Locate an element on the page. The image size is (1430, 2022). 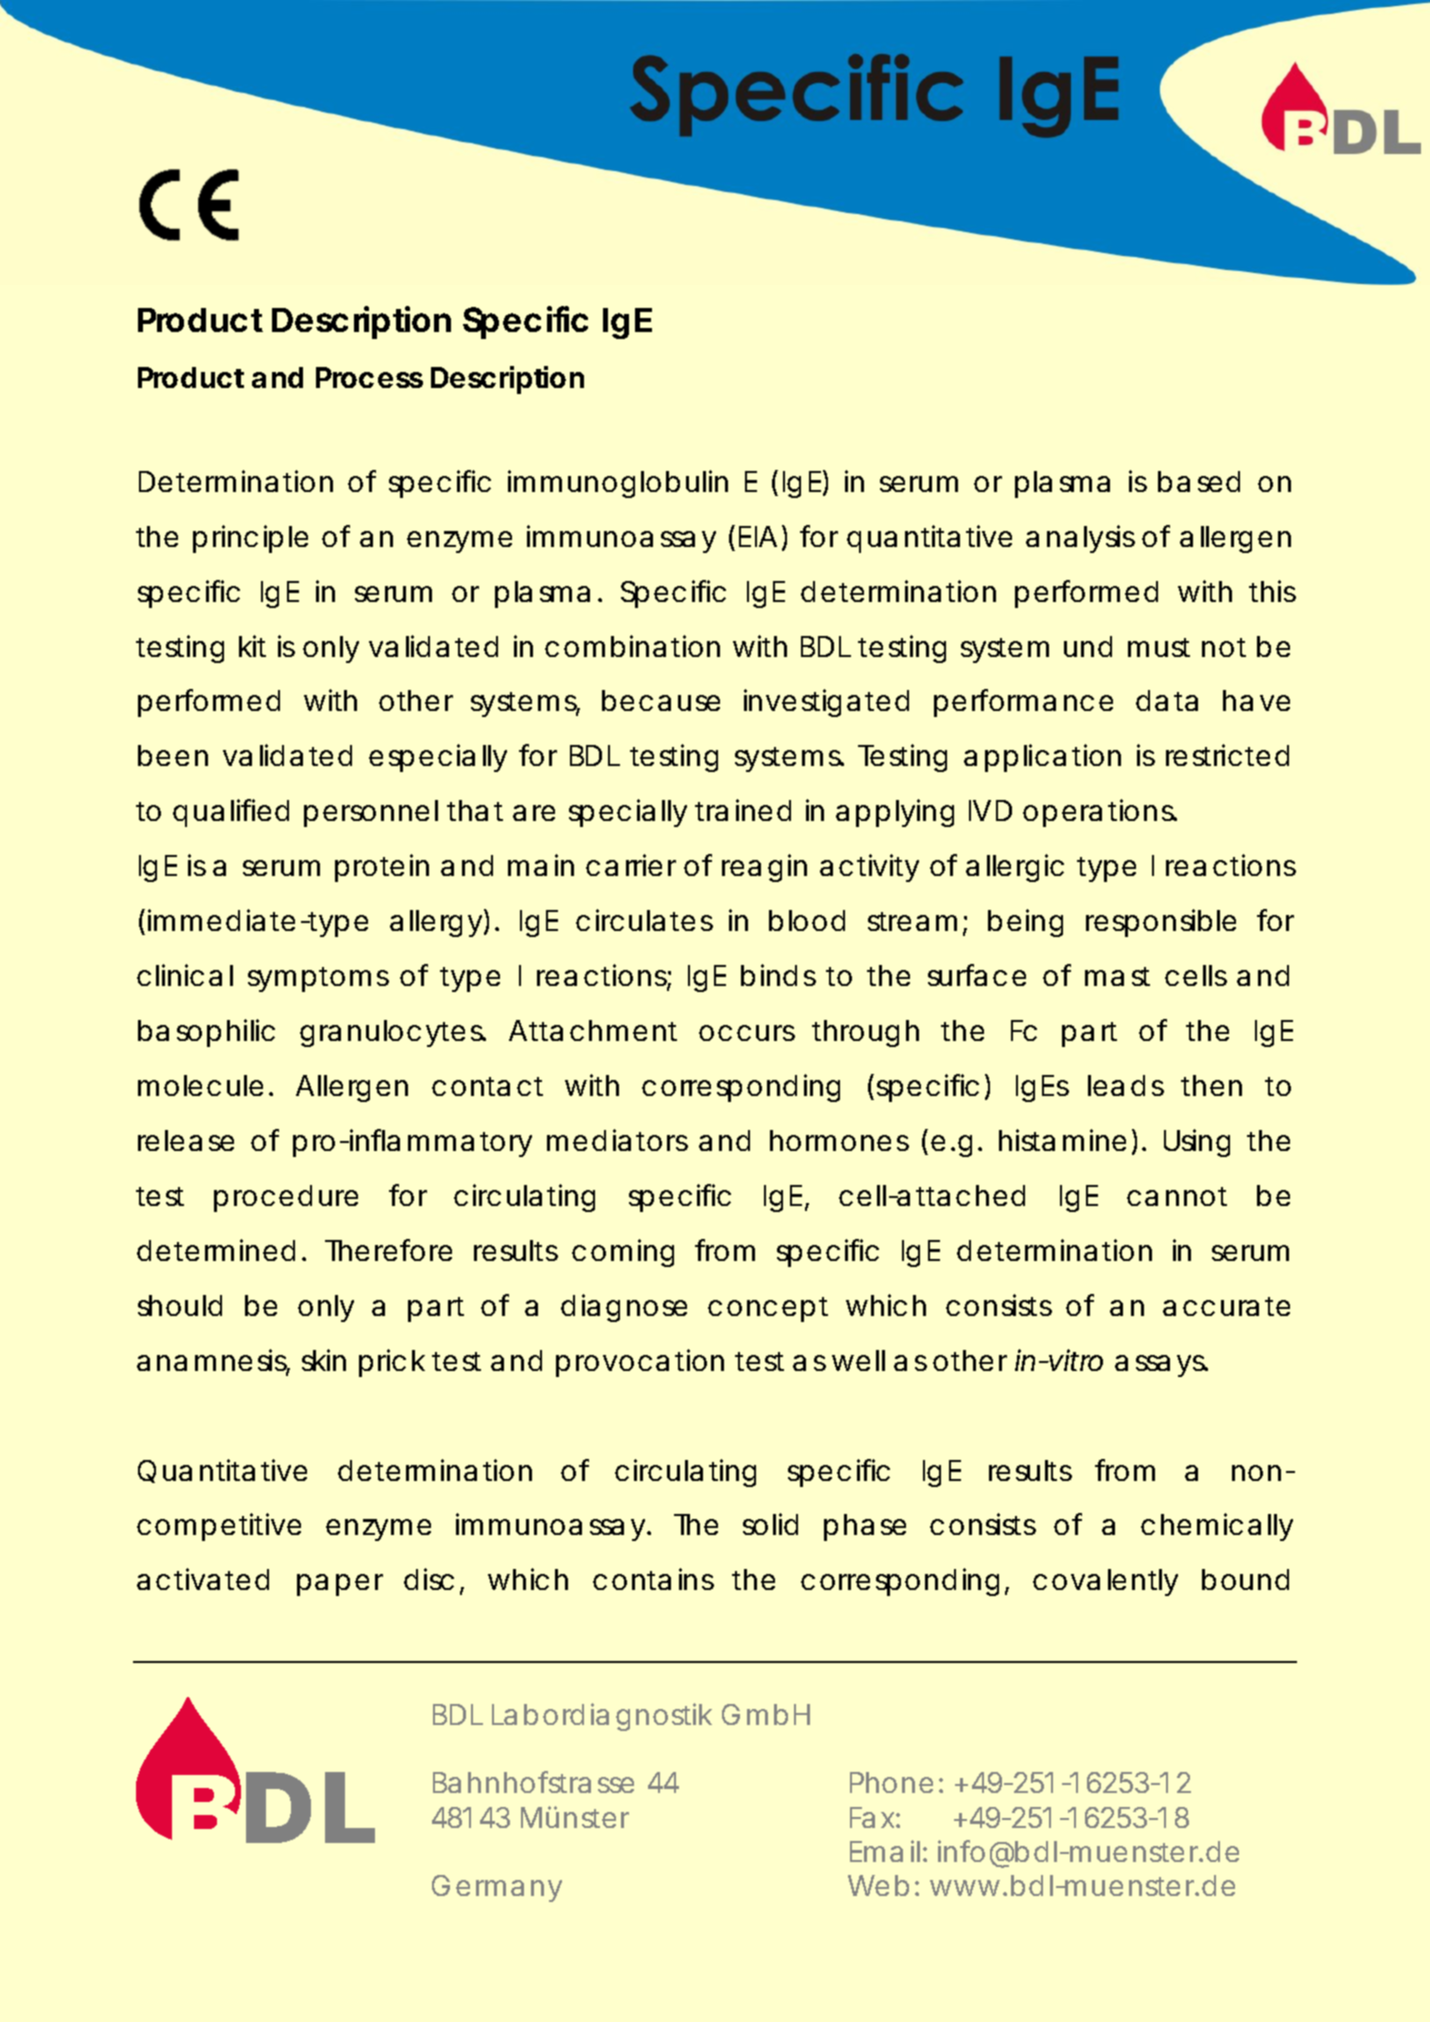
contains is located at coordinates (653, 1579).
